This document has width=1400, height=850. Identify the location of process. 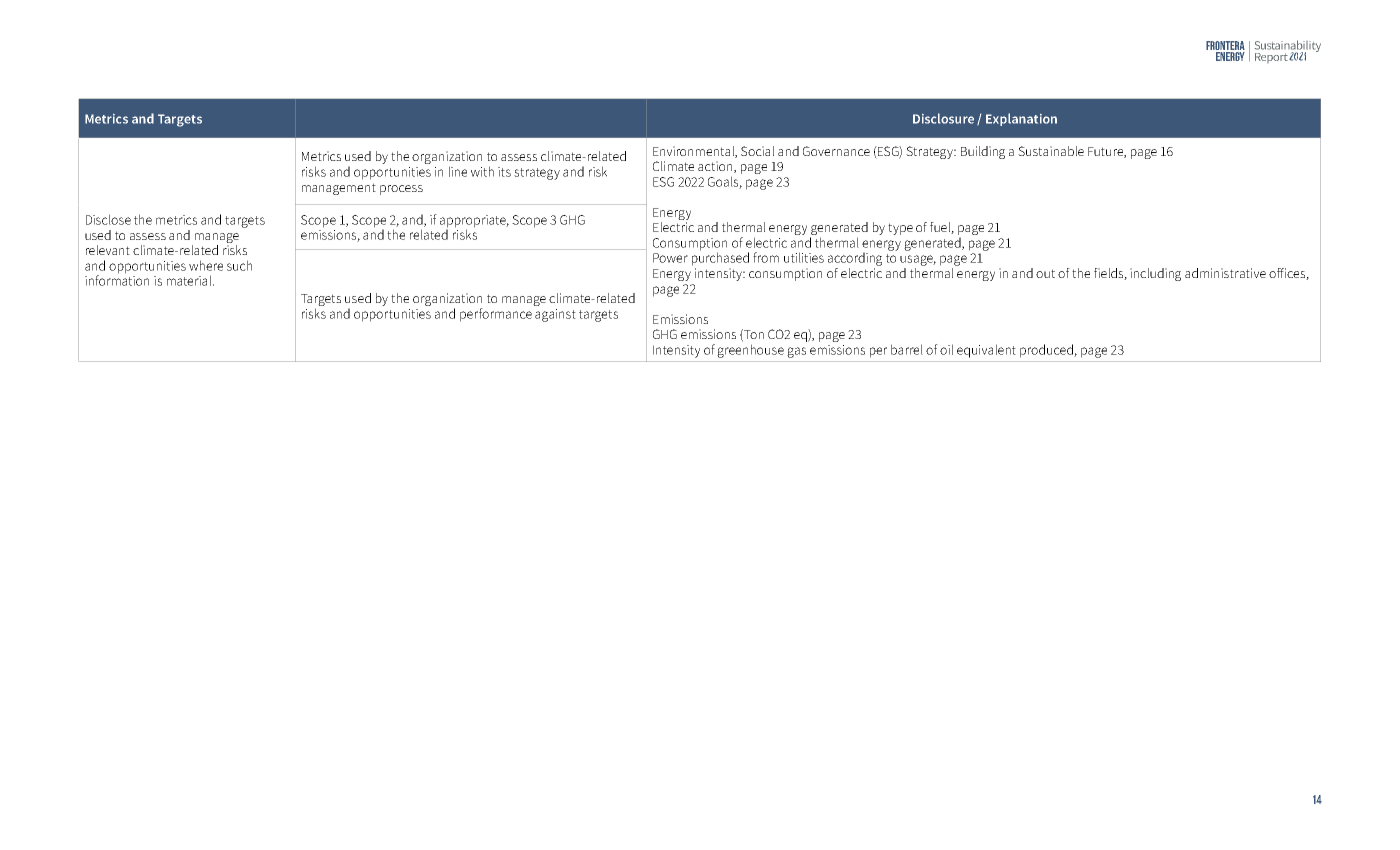
(401, 190).
